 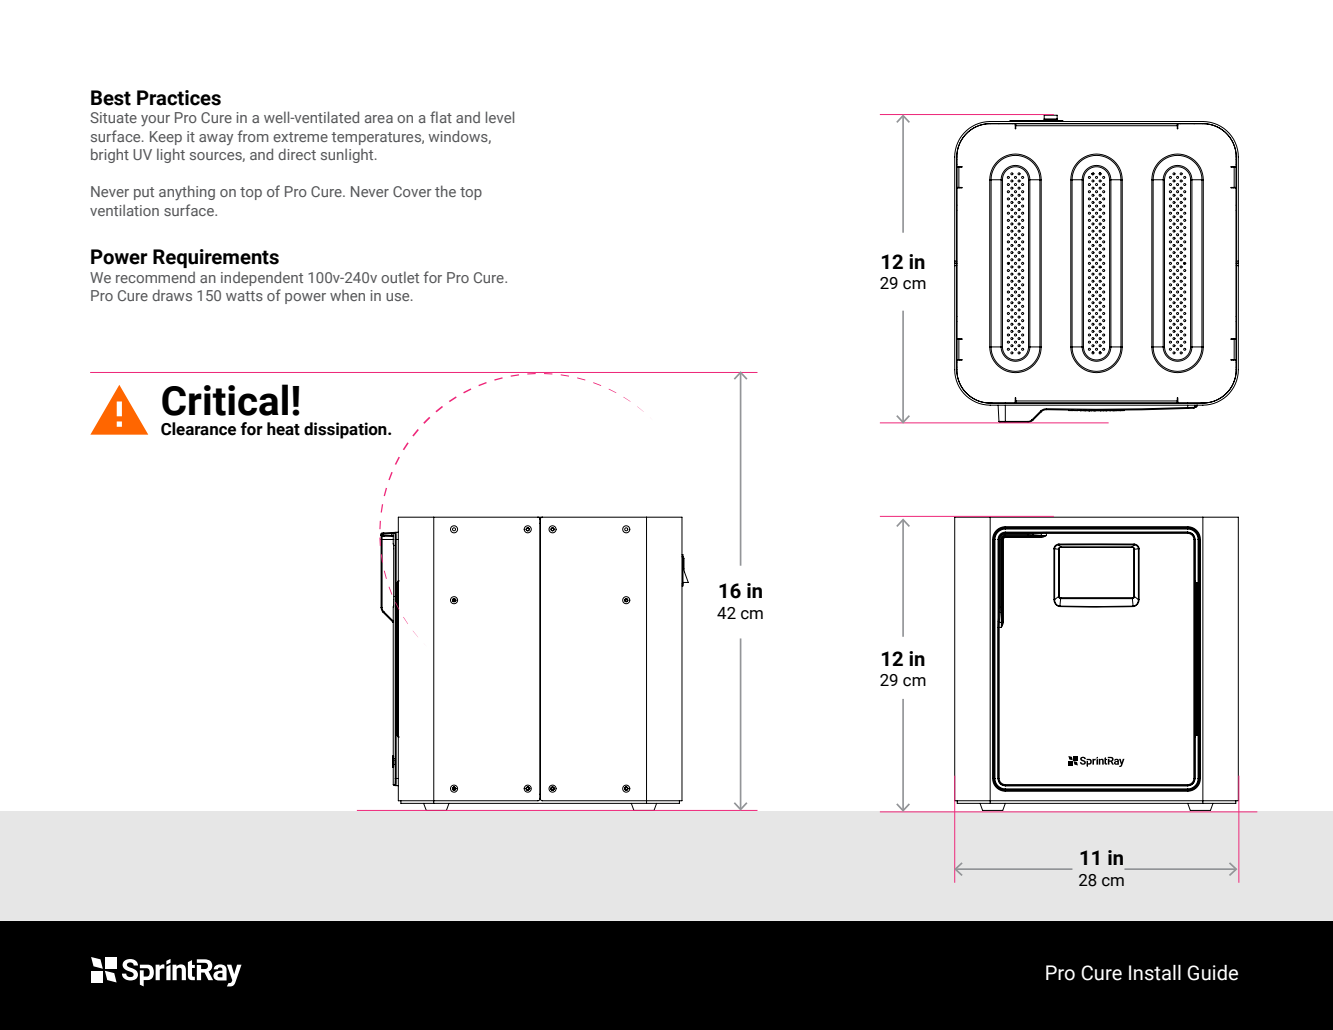 I want to click on Critical, so click(x=225, y=400).
